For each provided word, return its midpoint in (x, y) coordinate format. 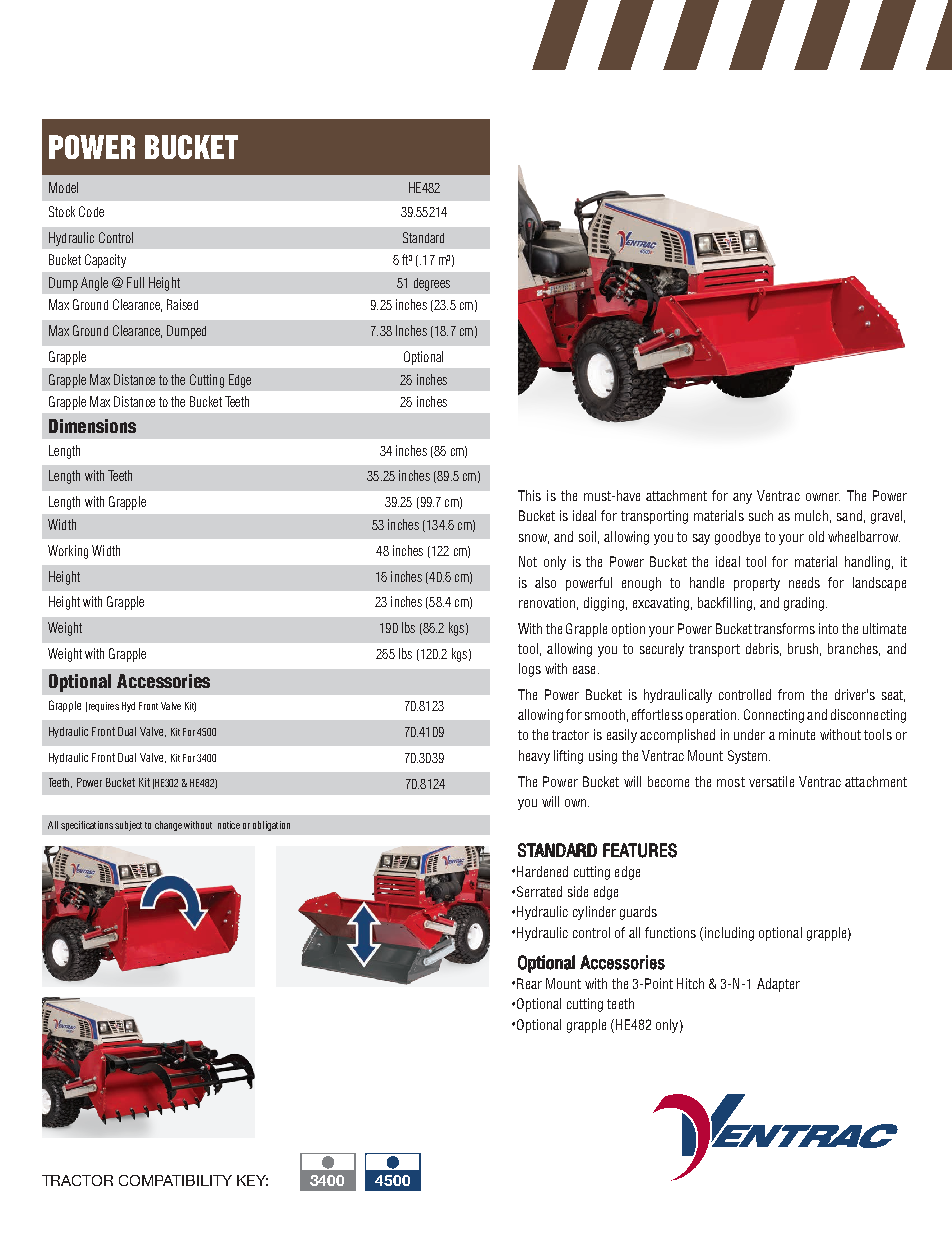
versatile (771, 781)
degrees (432, 284)
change (168, 826)
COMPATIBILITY (175, 1180)
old (816, 536)
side (578, 891)
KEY (252, 1180)
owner (823, 497)
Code (91, 211)
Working (68, 552)
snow (534, 539)
